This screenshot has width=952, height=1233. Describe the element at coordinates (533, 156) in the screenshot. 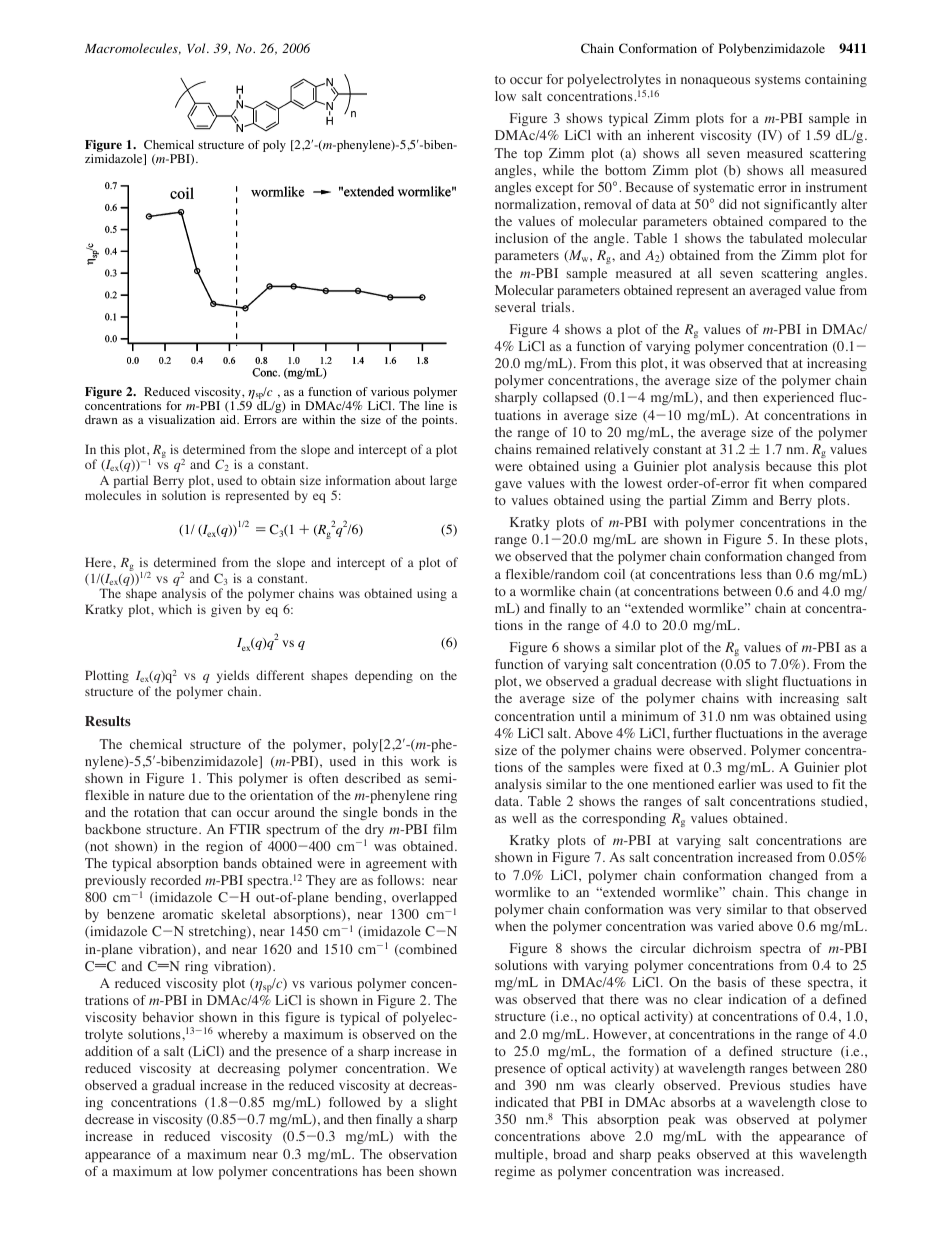

I see `top` at that location.
